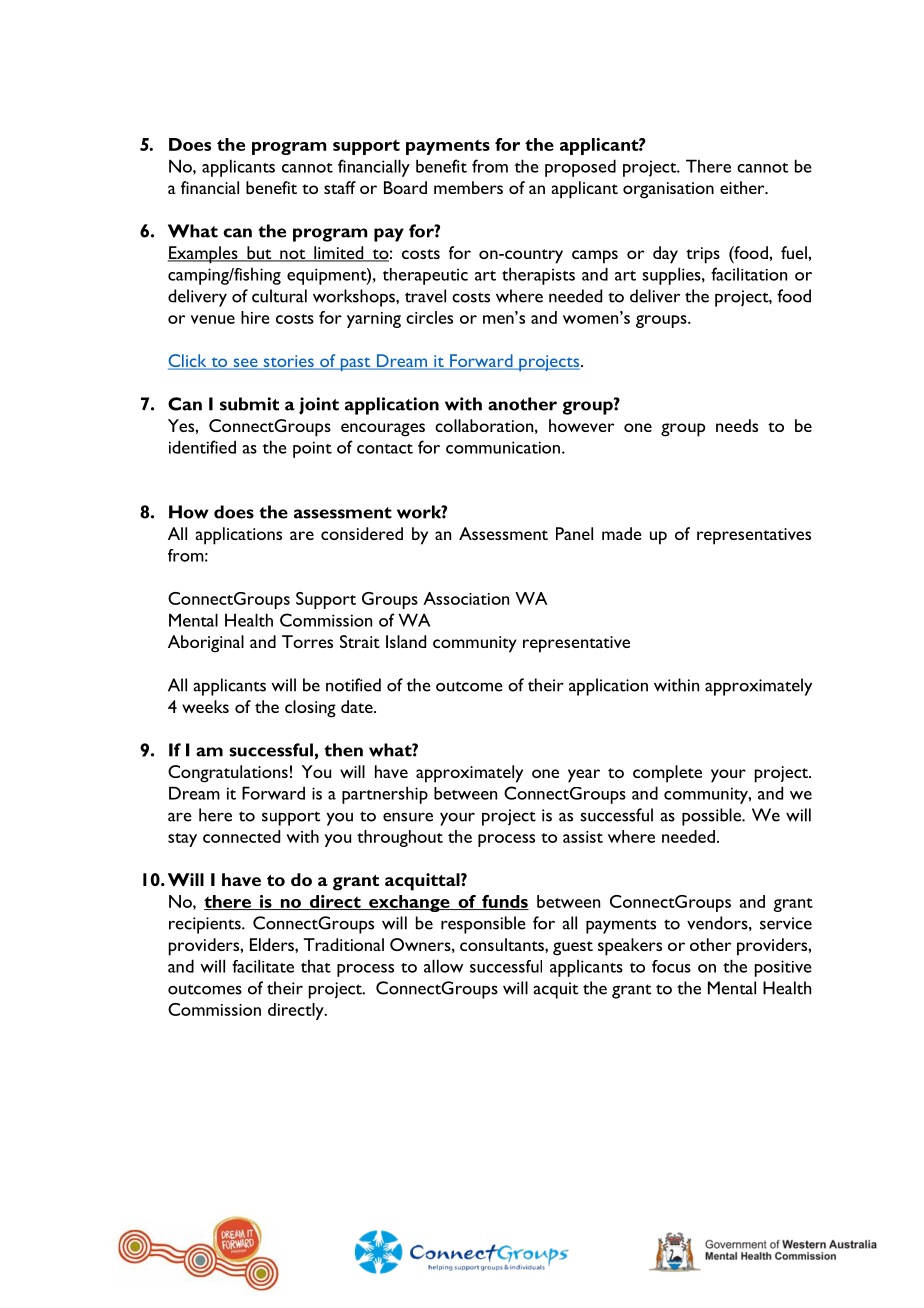  What do you see at coordinates (273, 944) in the screenshot?
I see `Elders` at bounding box center [273, 944].
